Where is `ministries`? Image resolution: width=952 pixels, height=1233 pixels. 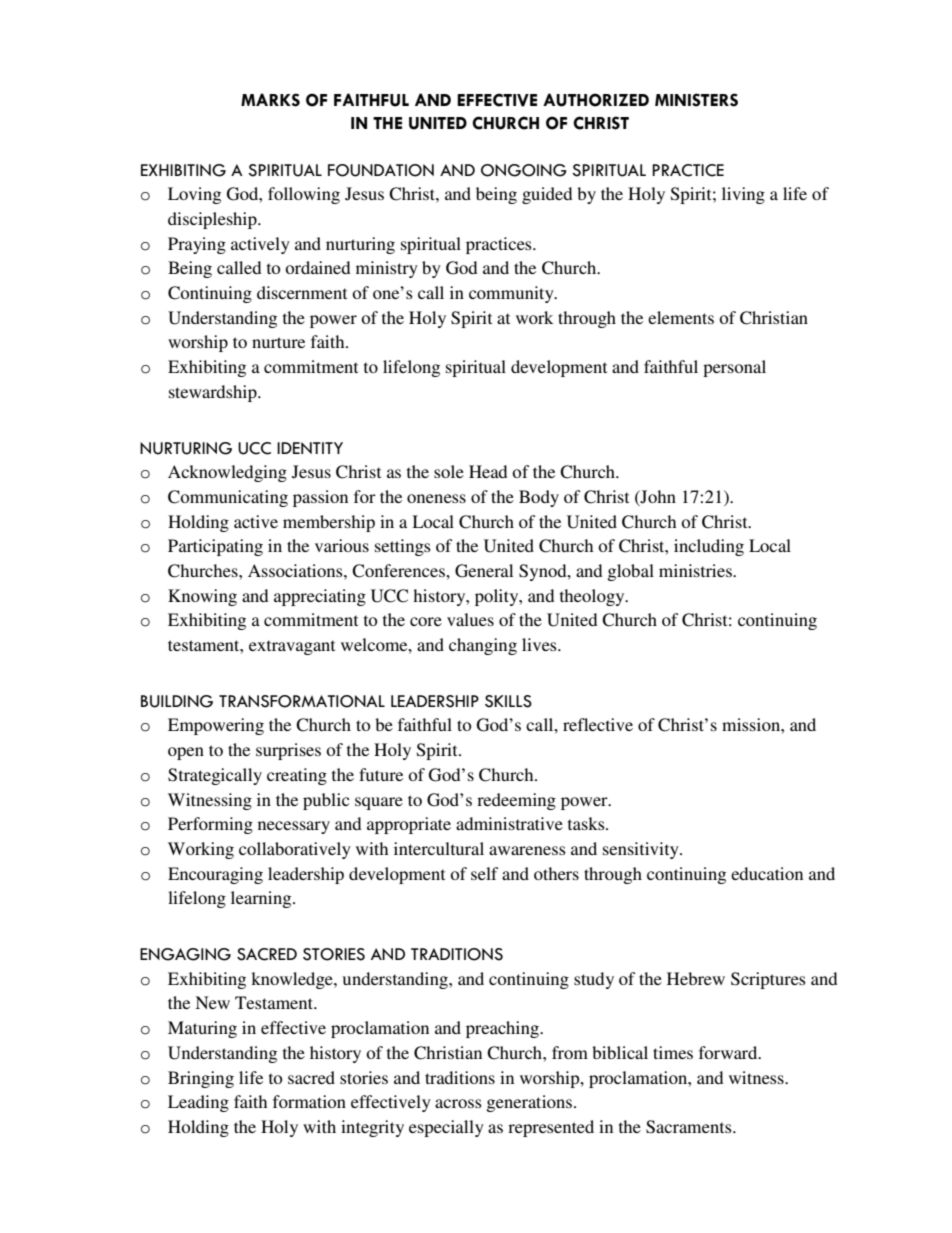
ministries is located at coordinates (696, 570).
